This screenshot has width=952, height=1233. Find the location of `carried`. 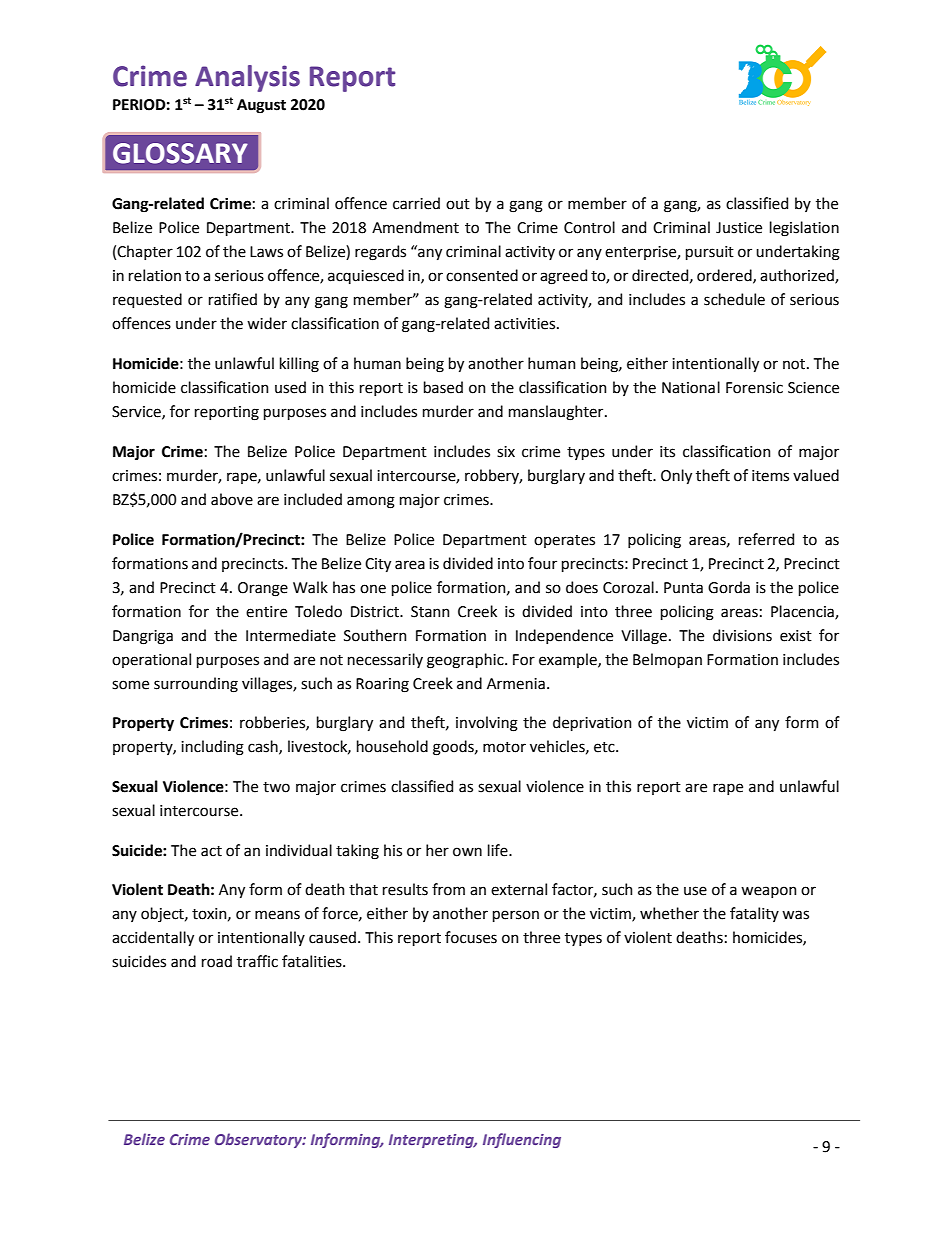

carried is located at coordinates (416, 203).
